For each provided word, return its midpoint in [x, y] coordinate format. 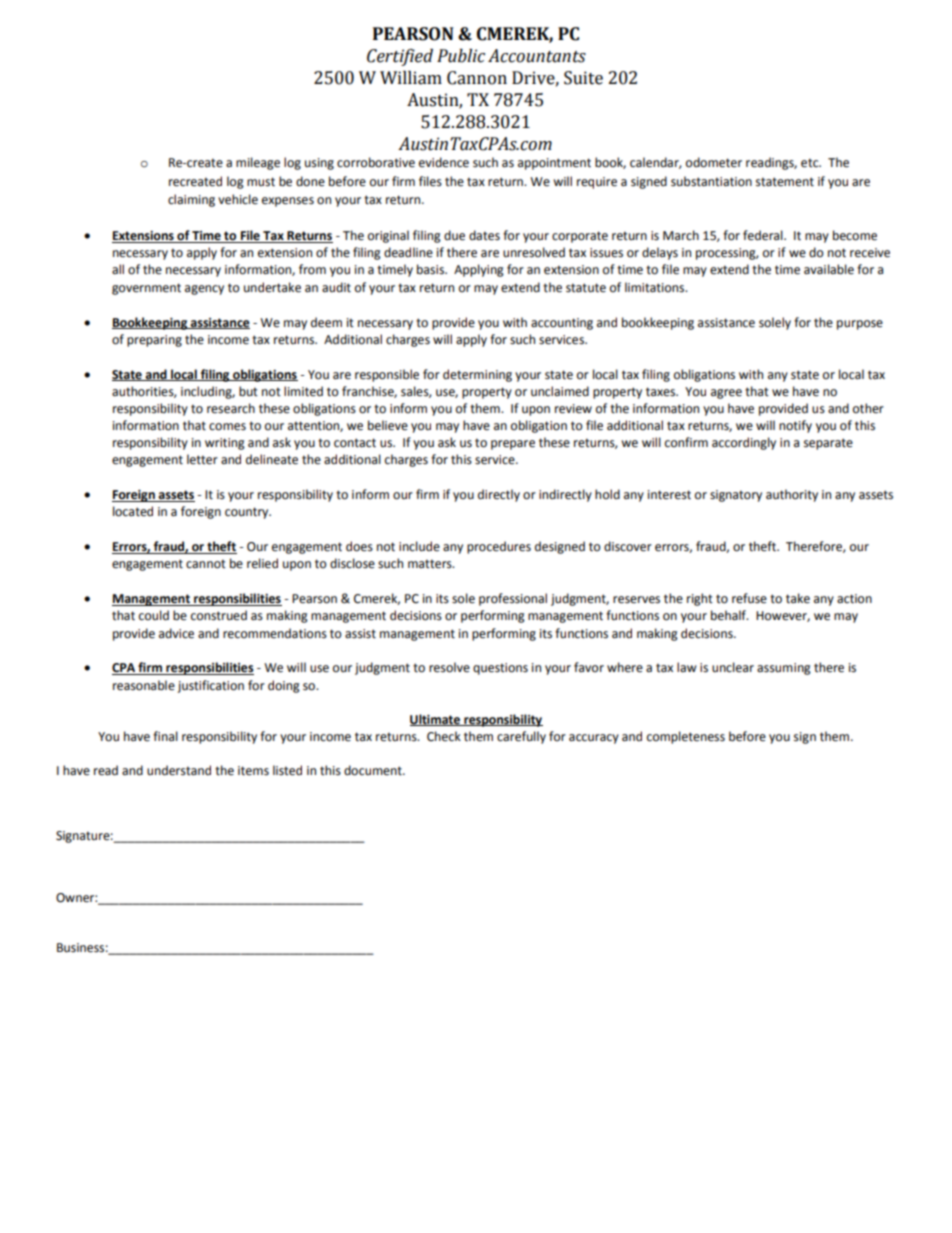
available [829, 269]
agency [204, 290]
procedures [499, 547]
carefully [521, 737]
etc [811, 163]
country [248, 513]
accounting [562, 324]
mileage [258, 163]
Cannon [477, 78]
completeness [686, 737]
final [165, 736]
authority [792, 495]
